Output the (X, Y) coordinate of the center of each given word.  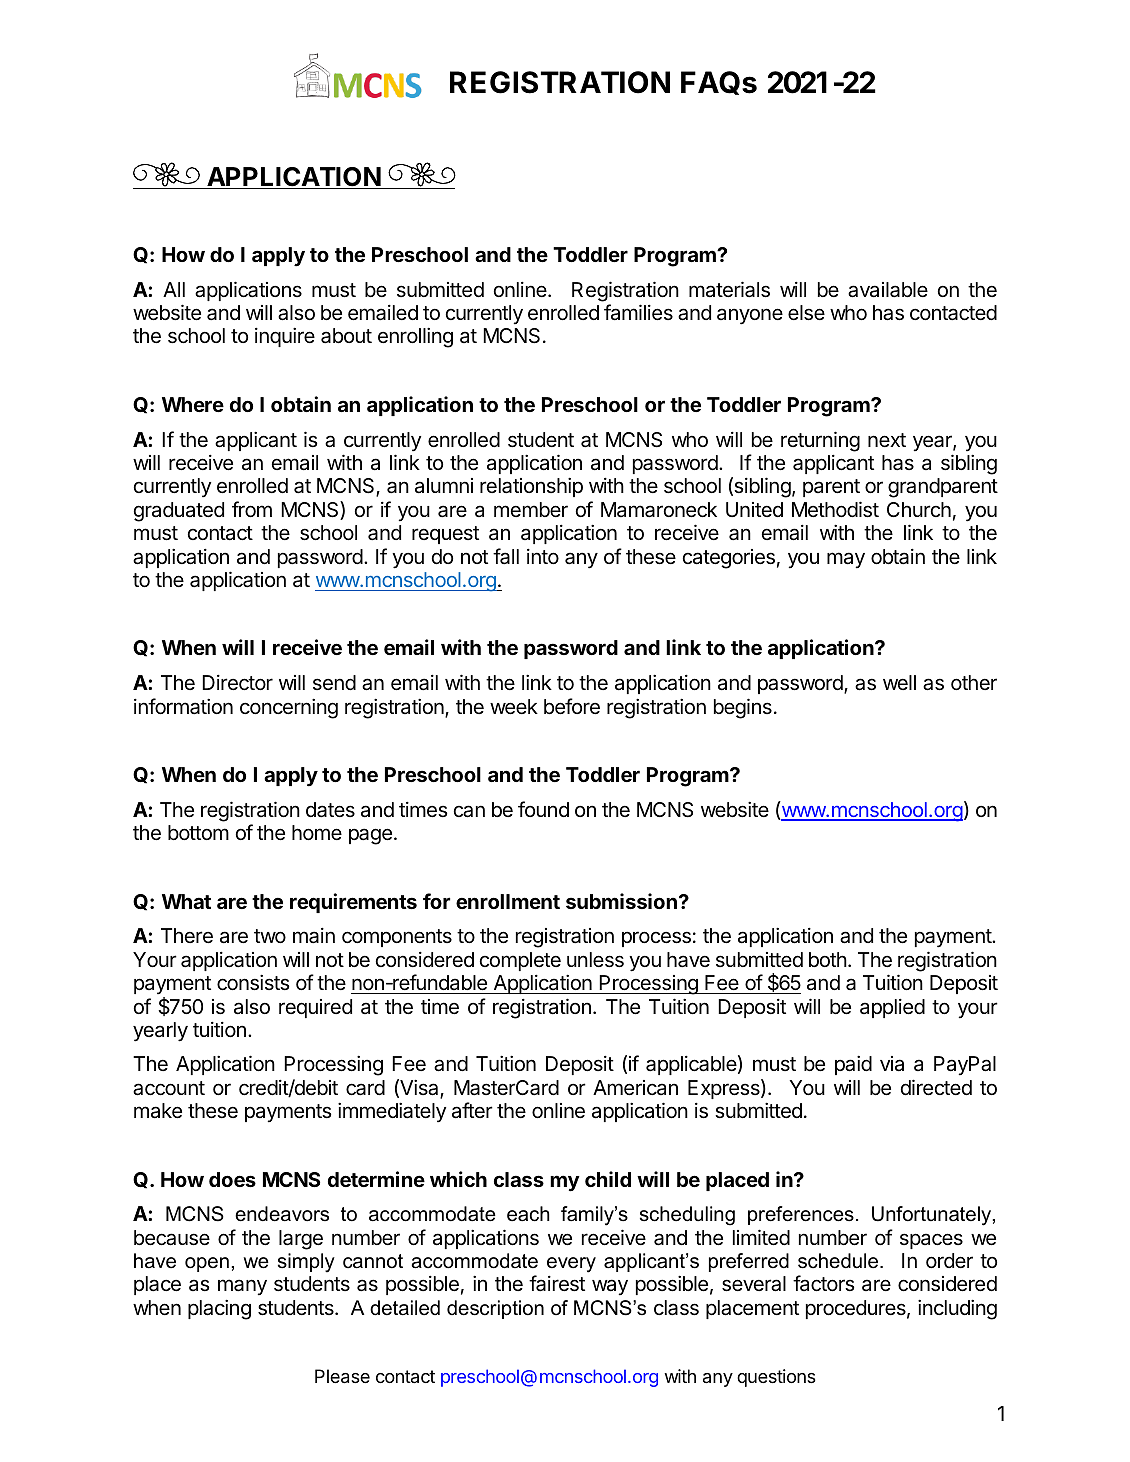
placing (219, 1309)
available (888, 290)
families (638, 312)
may (846, 560)
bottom (198, 832)
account (169, 1088)
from (252, 509)
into (543, 556)
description (495, 1309)
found (543, 809)
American (635, 1088)
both (828, 959)
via (892, 1064)
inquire (285, 337)
